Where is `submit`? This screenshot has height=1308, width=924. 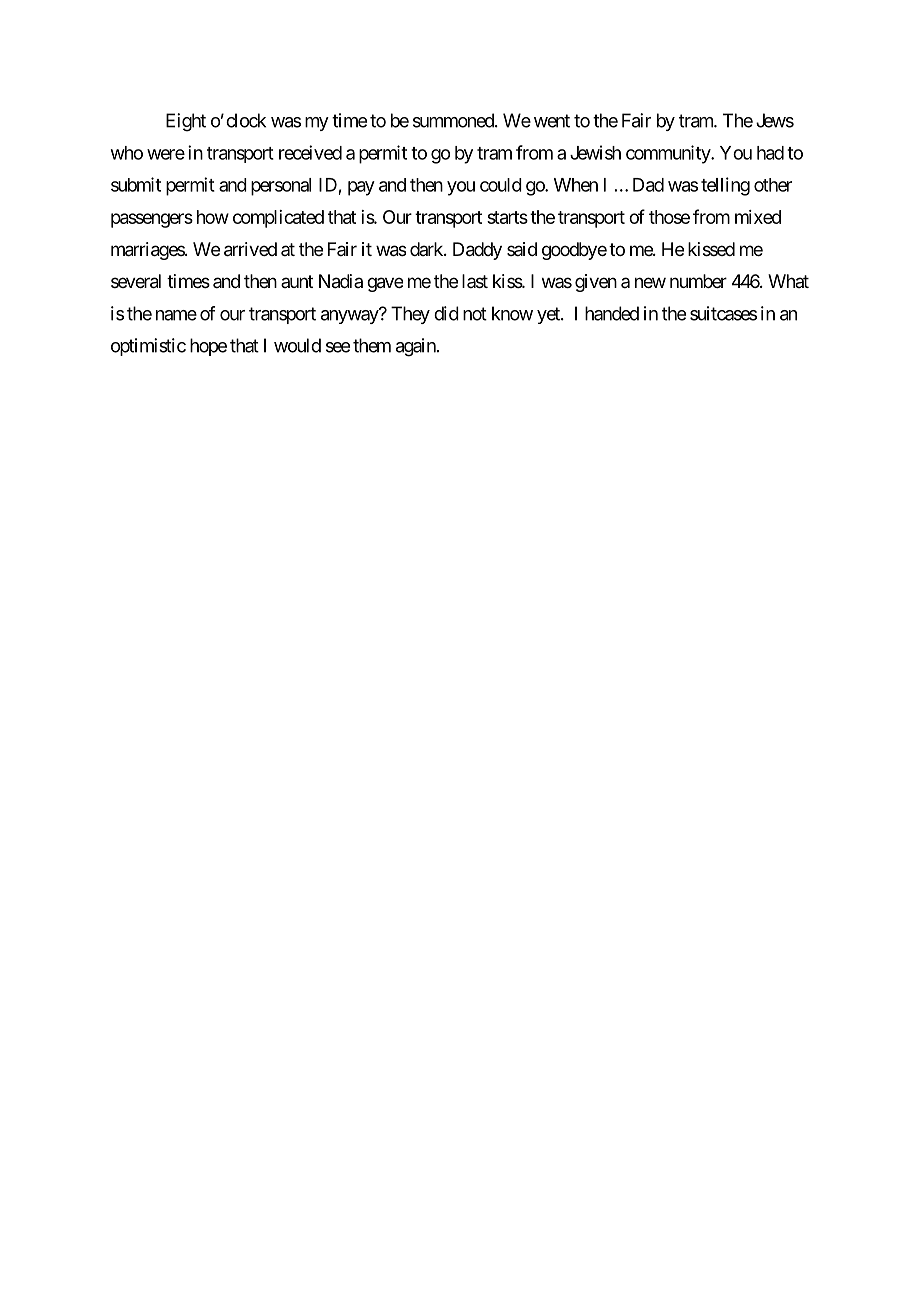 submit is located at coordinates (136, 184).
